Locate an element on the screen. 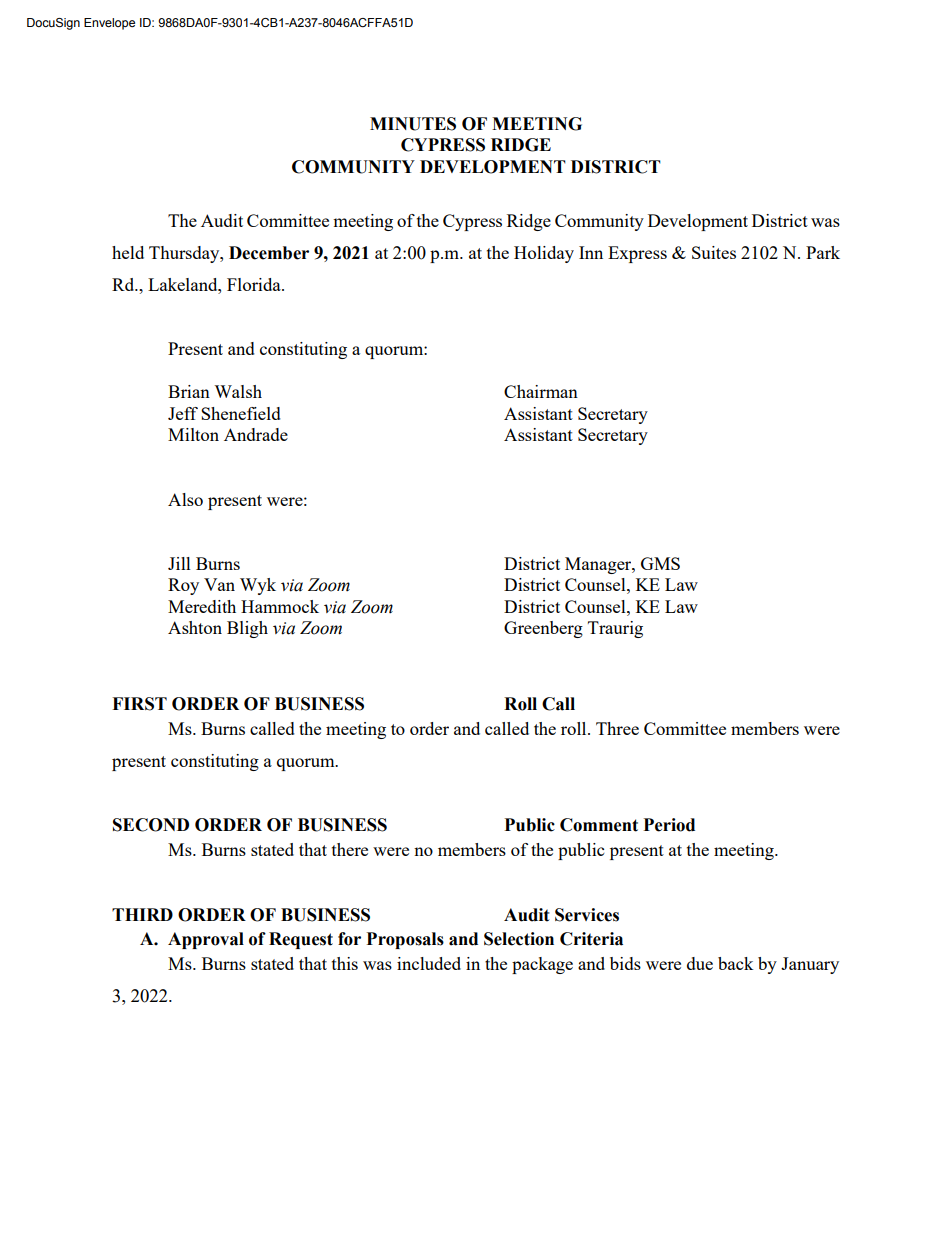  Jill is located at coordinates (179, 563).
